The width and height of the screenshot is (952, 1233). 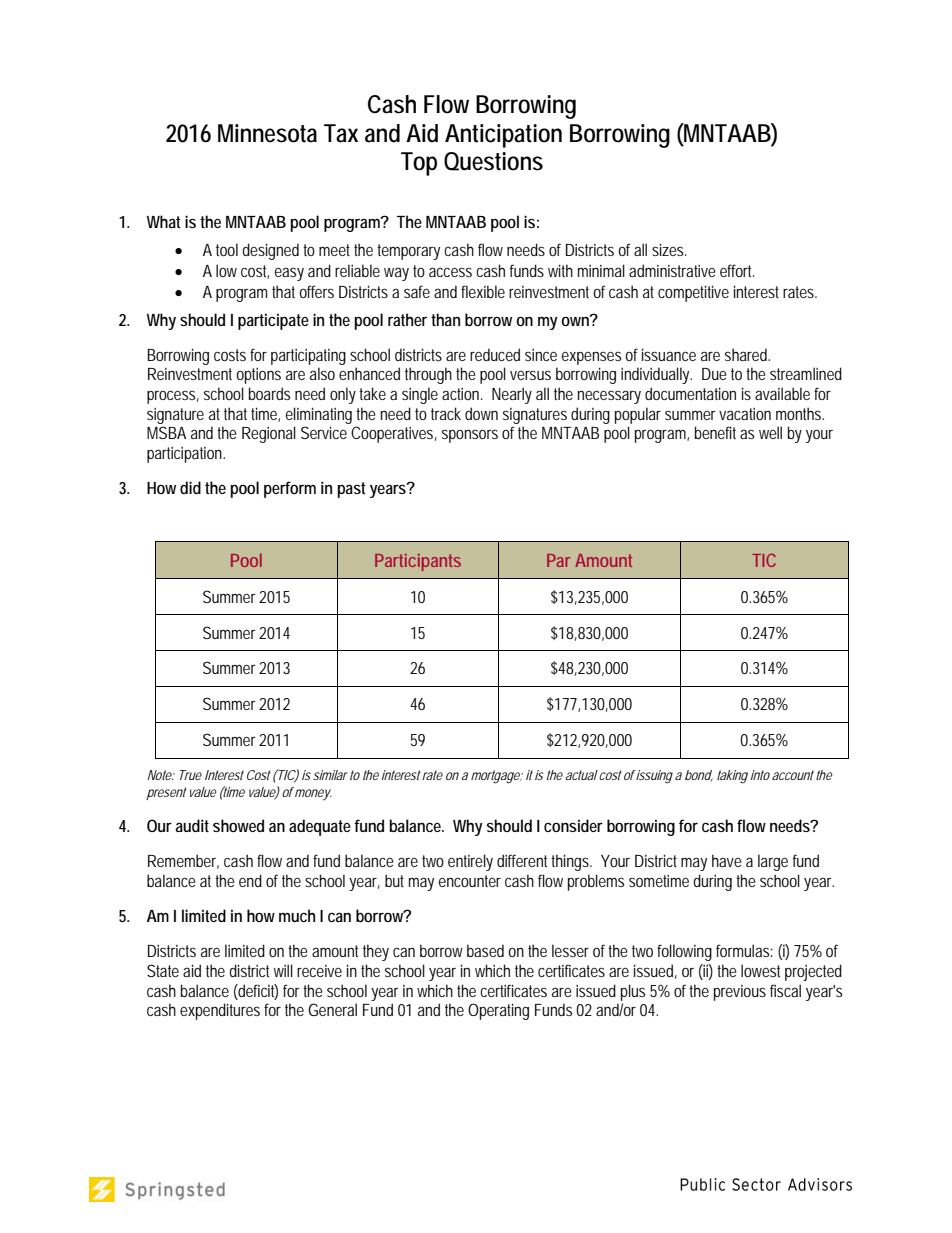 I want to click on Questions, so click(x=493, y=161).
